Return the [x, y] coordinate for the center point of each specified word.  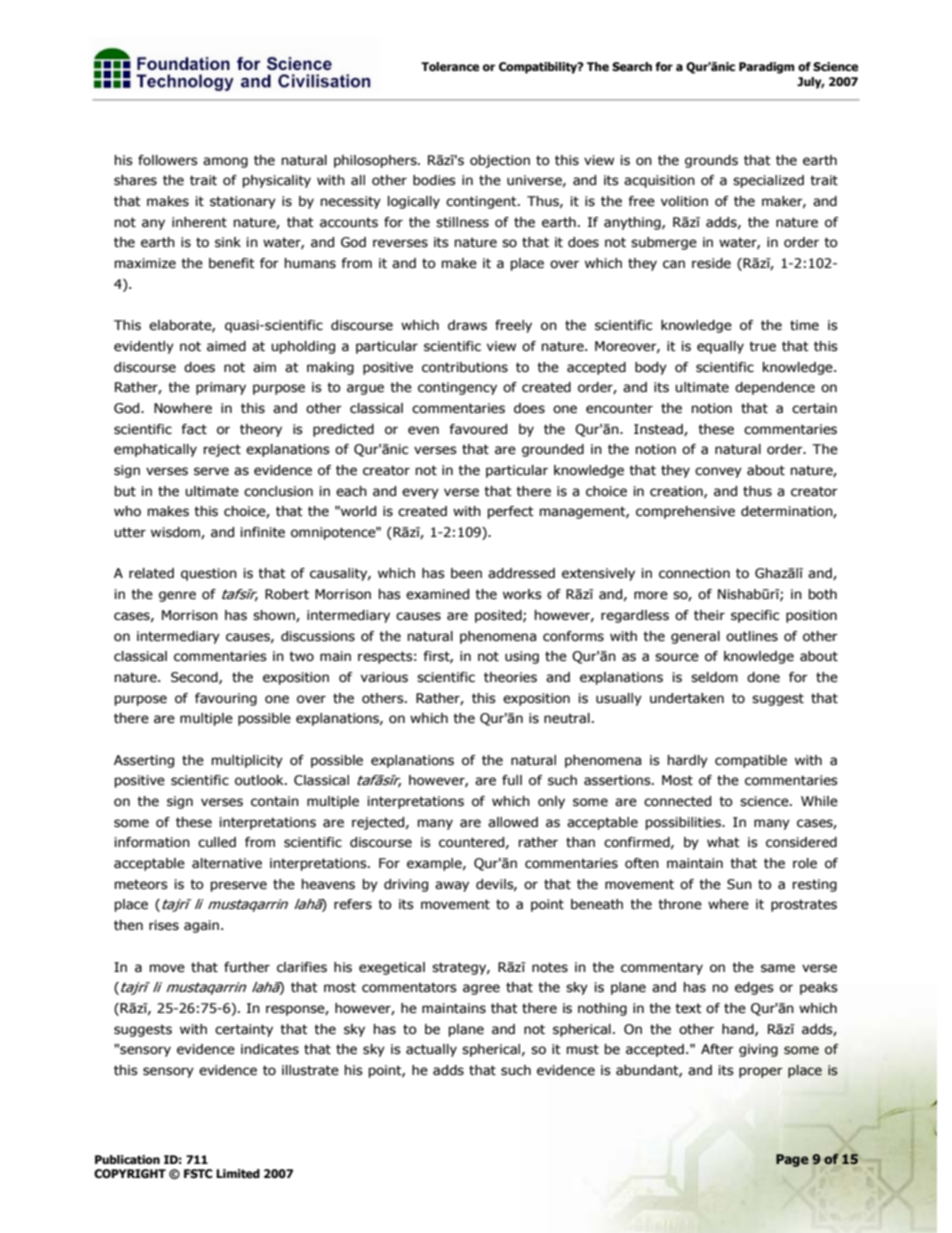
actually [431, 1050]
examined [437, 594]
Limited [238, 1174]
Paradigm [767, 68]
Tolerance [450, 67]
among [225, 162]
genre [177, 596]
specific [755, 616]
